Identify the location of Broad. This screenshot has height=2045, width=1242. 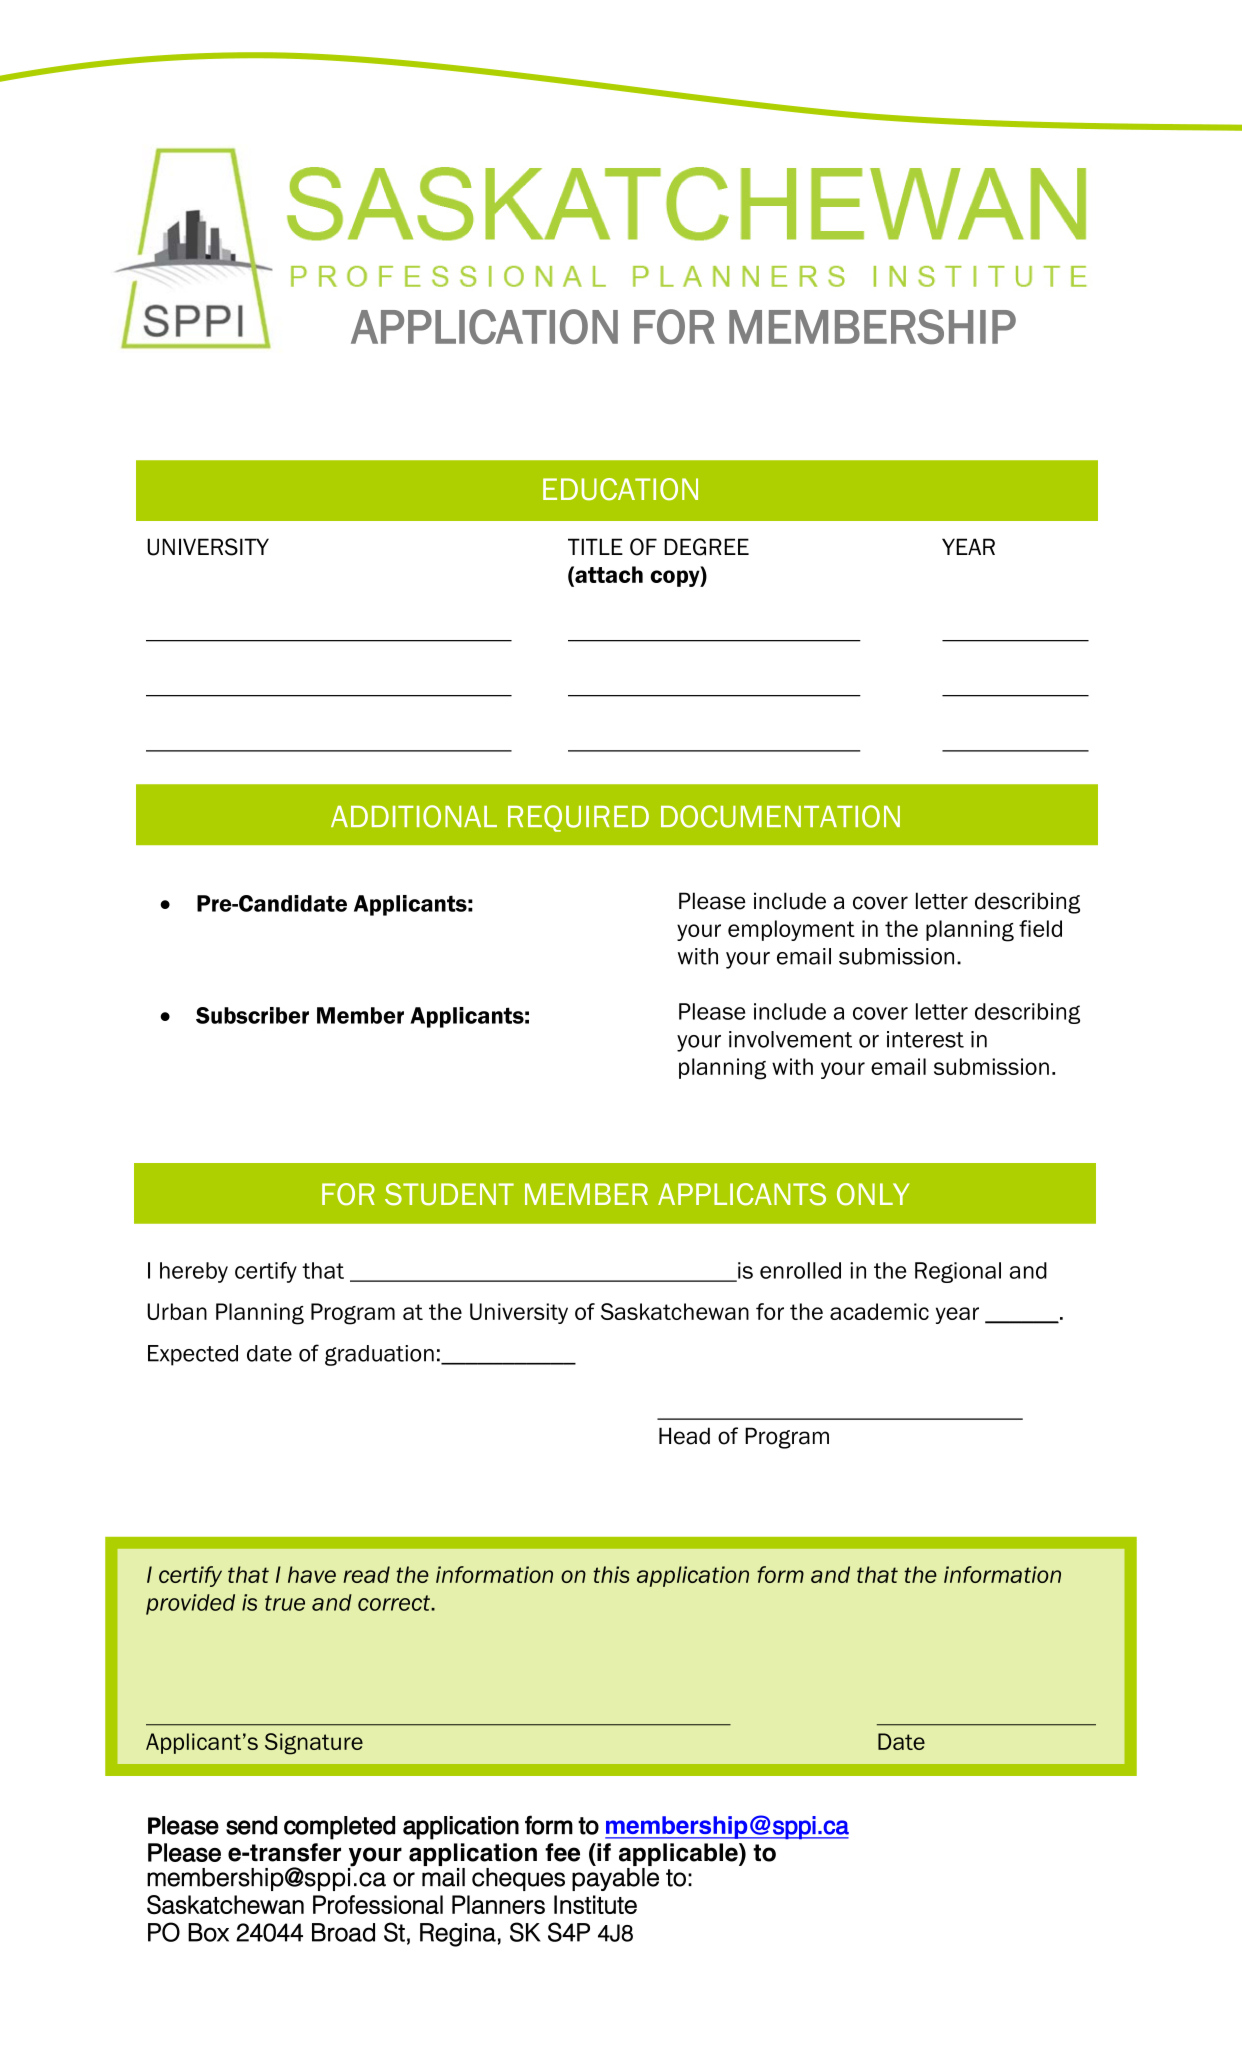
(343, 1932).
